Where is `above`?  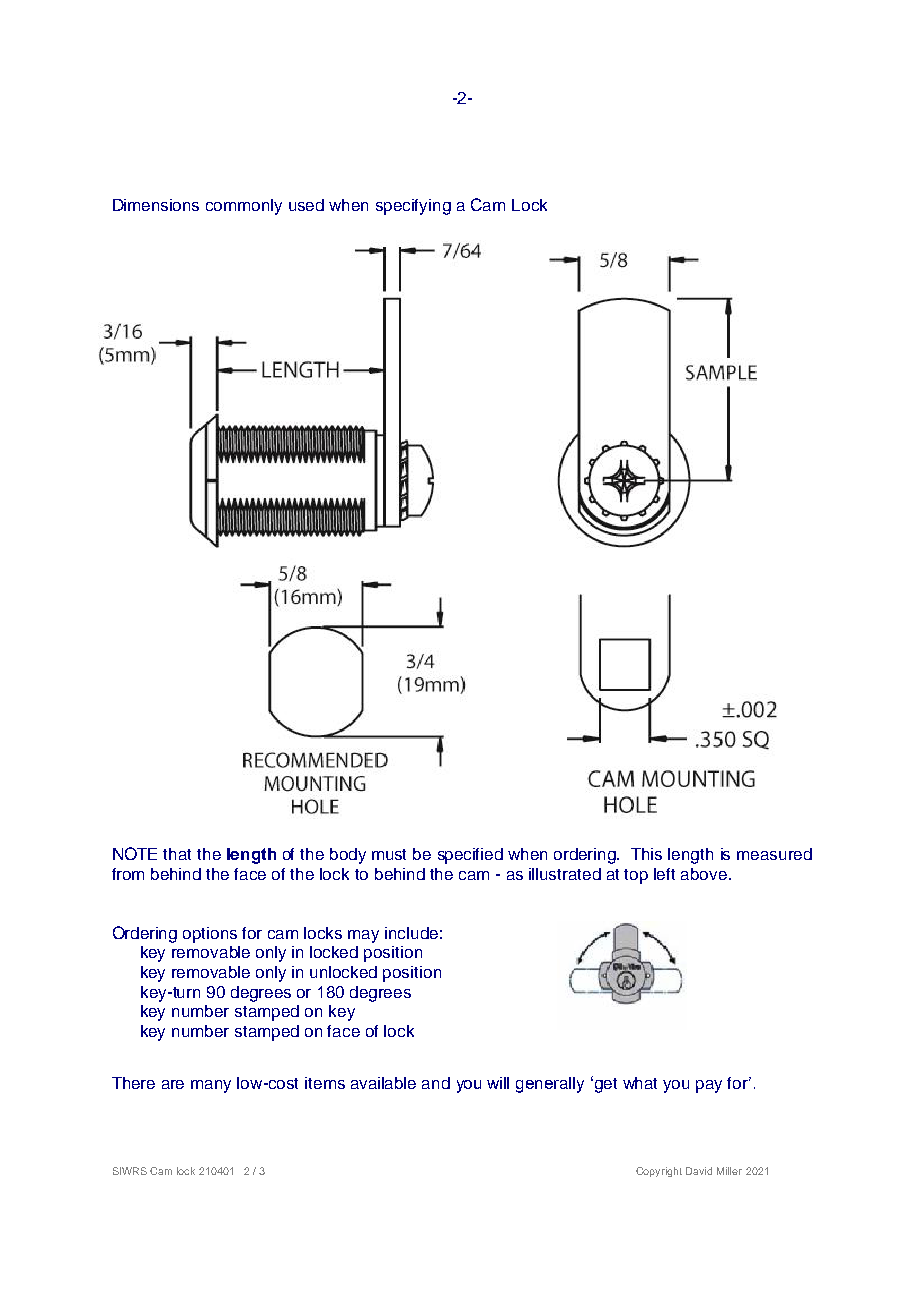 above is located at coordinates (705, 874).
